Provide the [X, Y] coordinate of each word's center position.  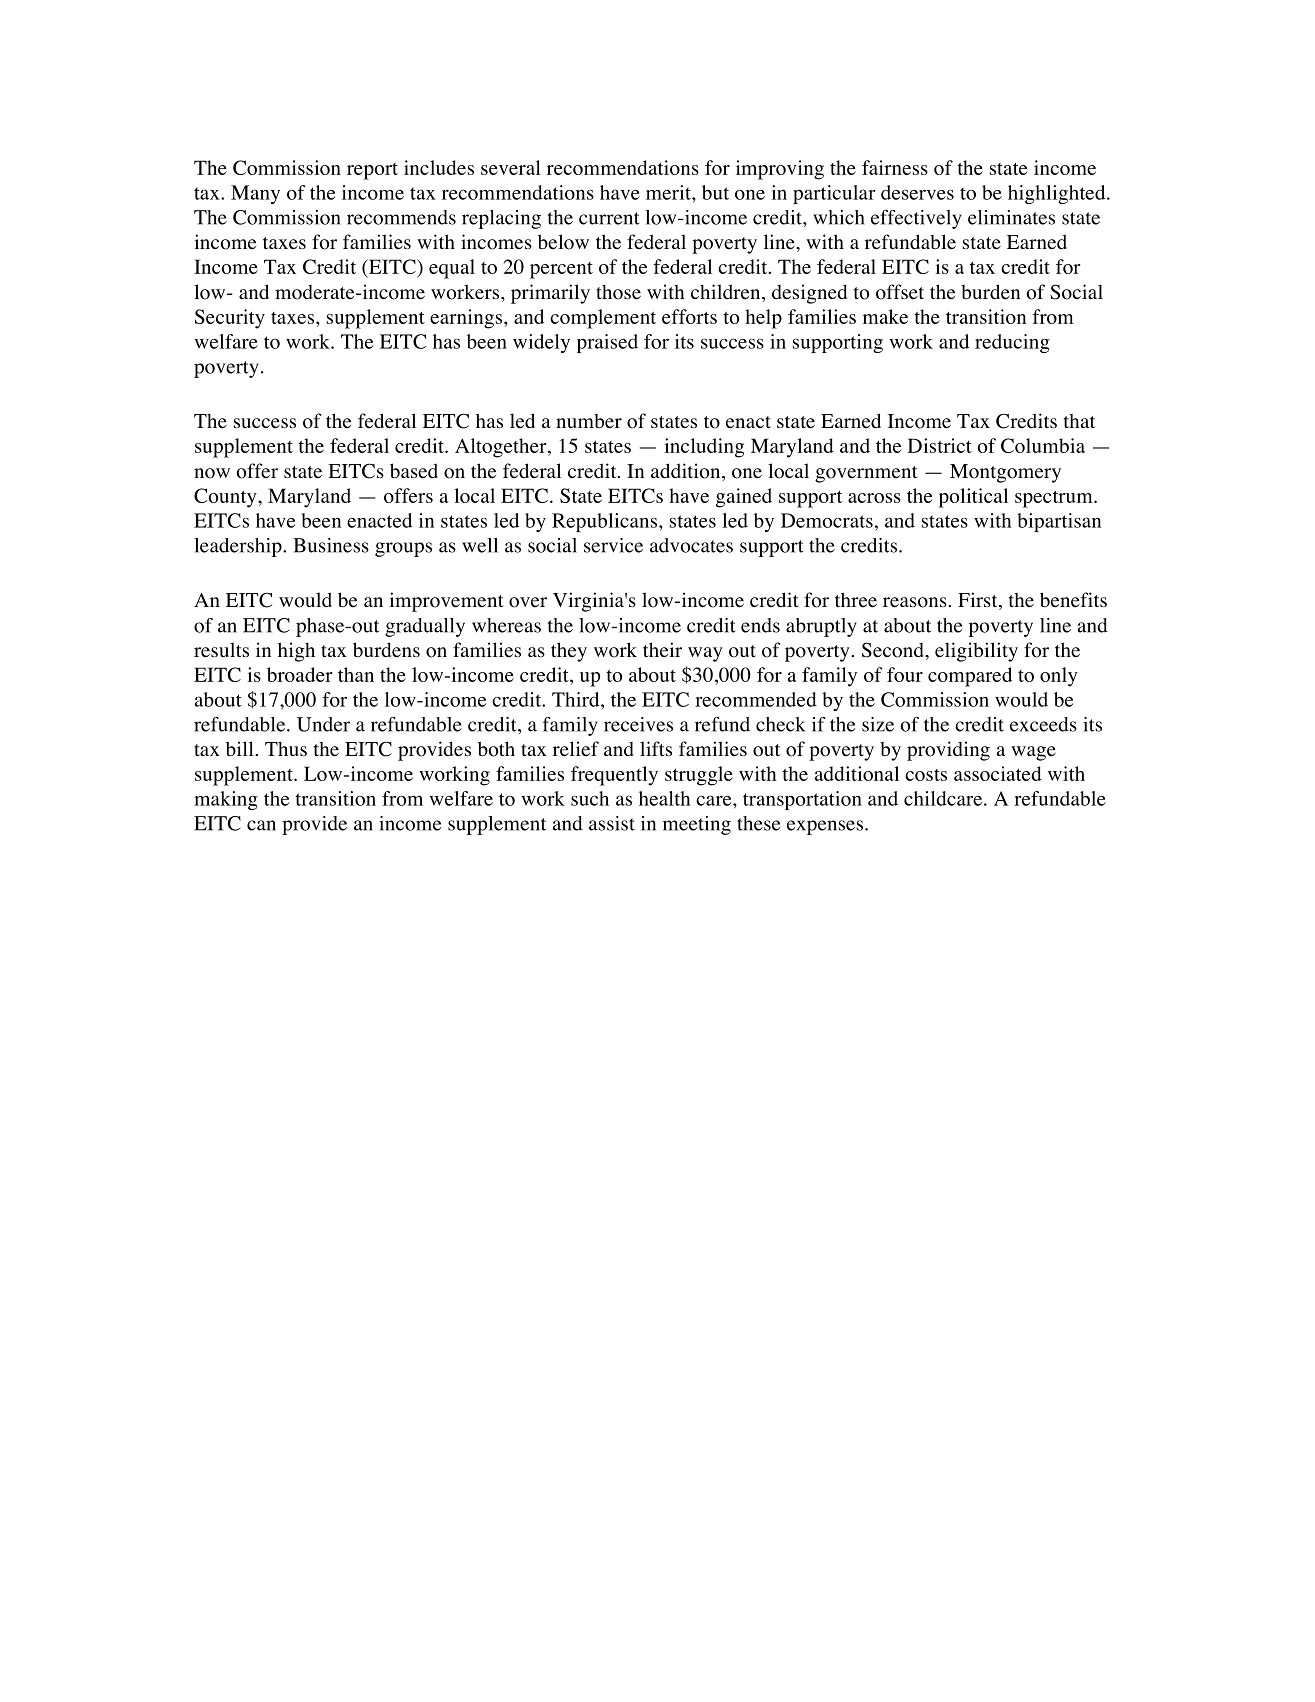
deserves [917, 192]
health [664, 798]
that [1079, 421]
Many [255, 194]
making [226, 800]
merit [669, 192]
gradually [425, 627]
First [979, 601]
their [662, 650]
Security [230, 319]
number [589, 421]
